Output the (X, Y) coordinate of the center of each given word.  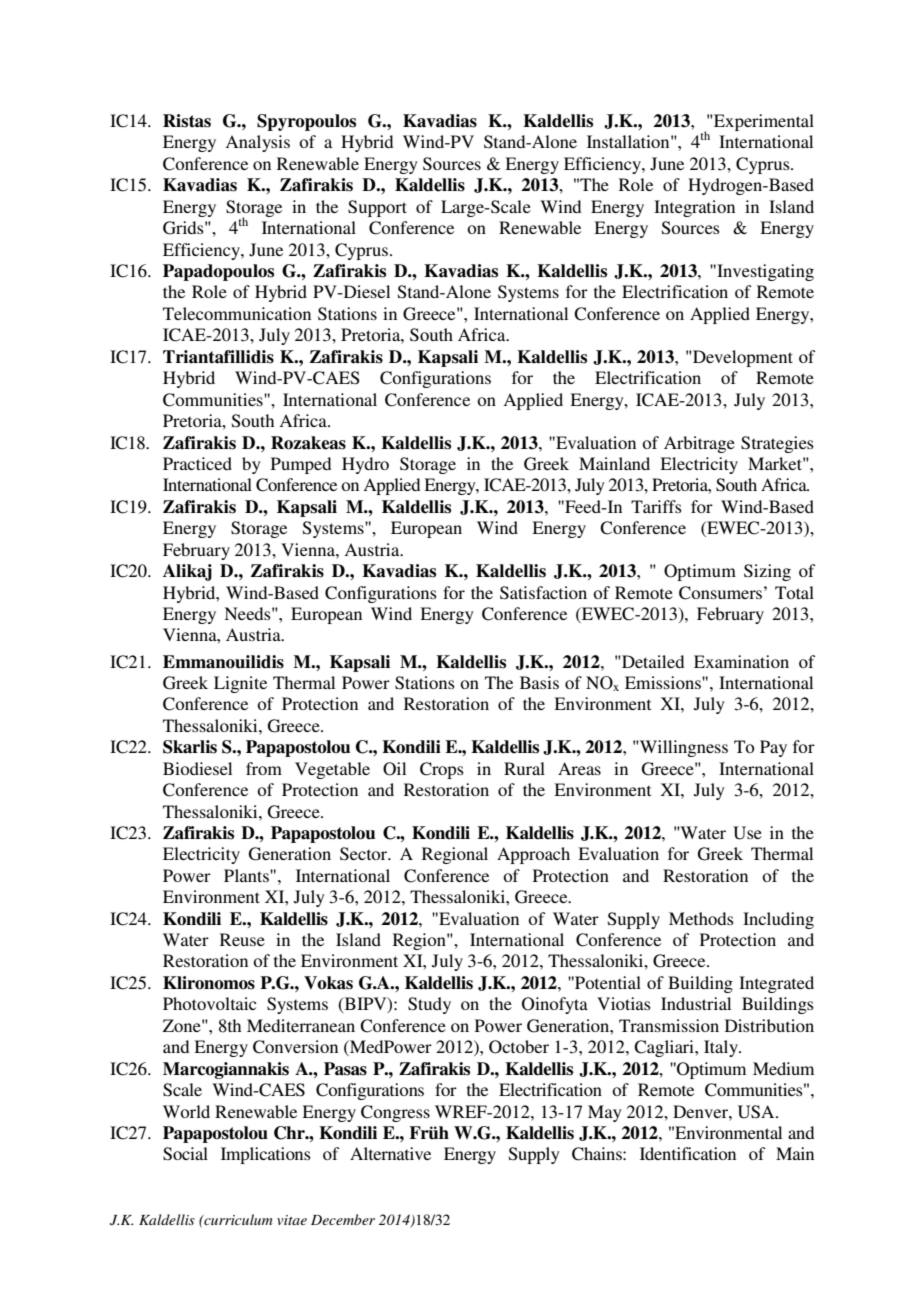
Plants (247, 875)
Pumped (301, 465)
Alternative (390, 1153)
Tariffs (656, 506)
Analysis (257, 143)
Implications (266, 1155)
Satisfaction (543, 593)
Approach (533, 855)
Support (377, 208)
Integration (694, 208)
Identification (688, 1153)
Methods (701, 918)
